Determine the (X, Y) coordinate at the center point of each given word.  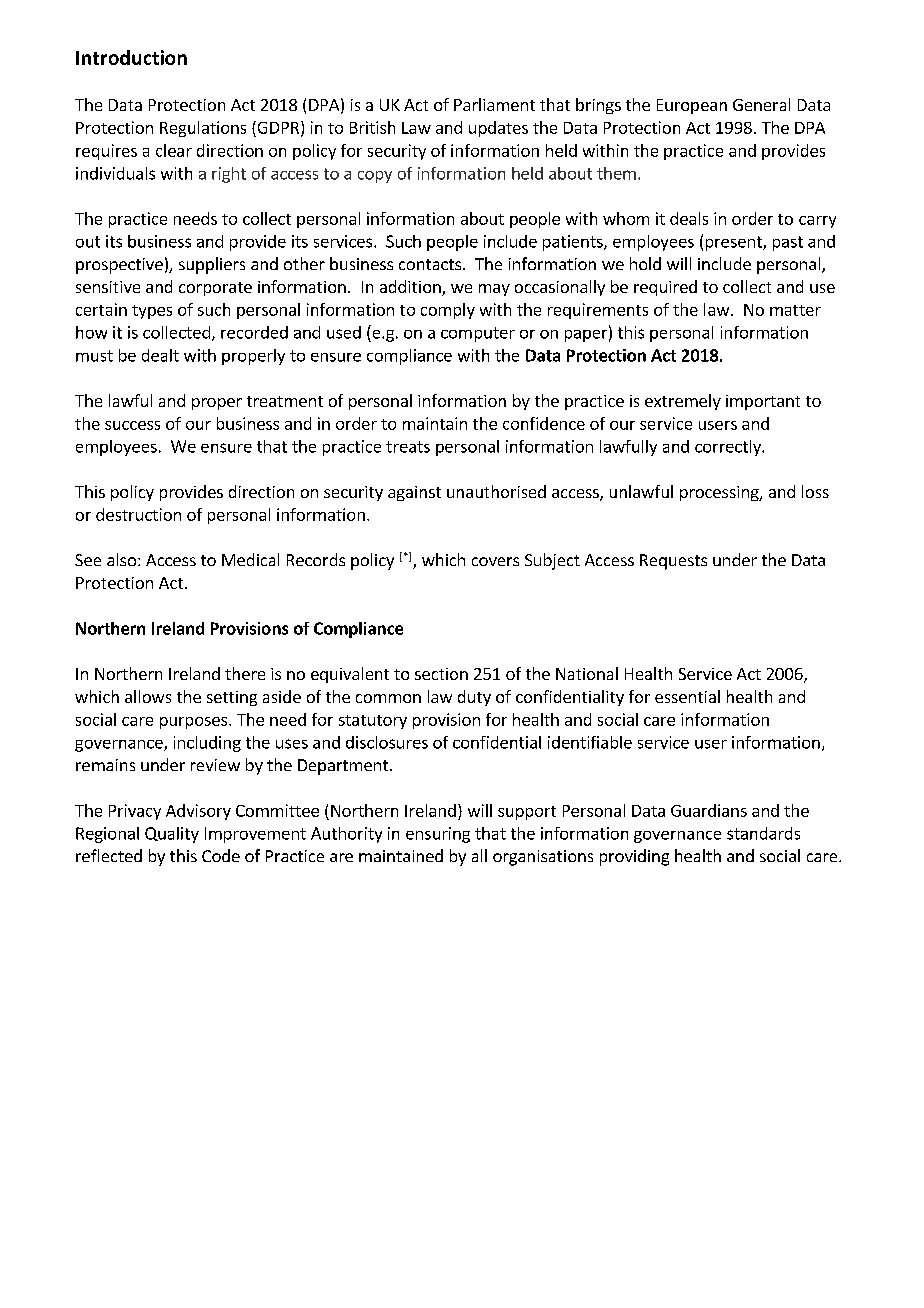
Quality (172, 835)
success (132, 425)
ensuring (438, 835)
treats (408, 447)
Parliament (494, 104)
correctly (729, 448)
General (761, 104)
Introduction (131, 57)
